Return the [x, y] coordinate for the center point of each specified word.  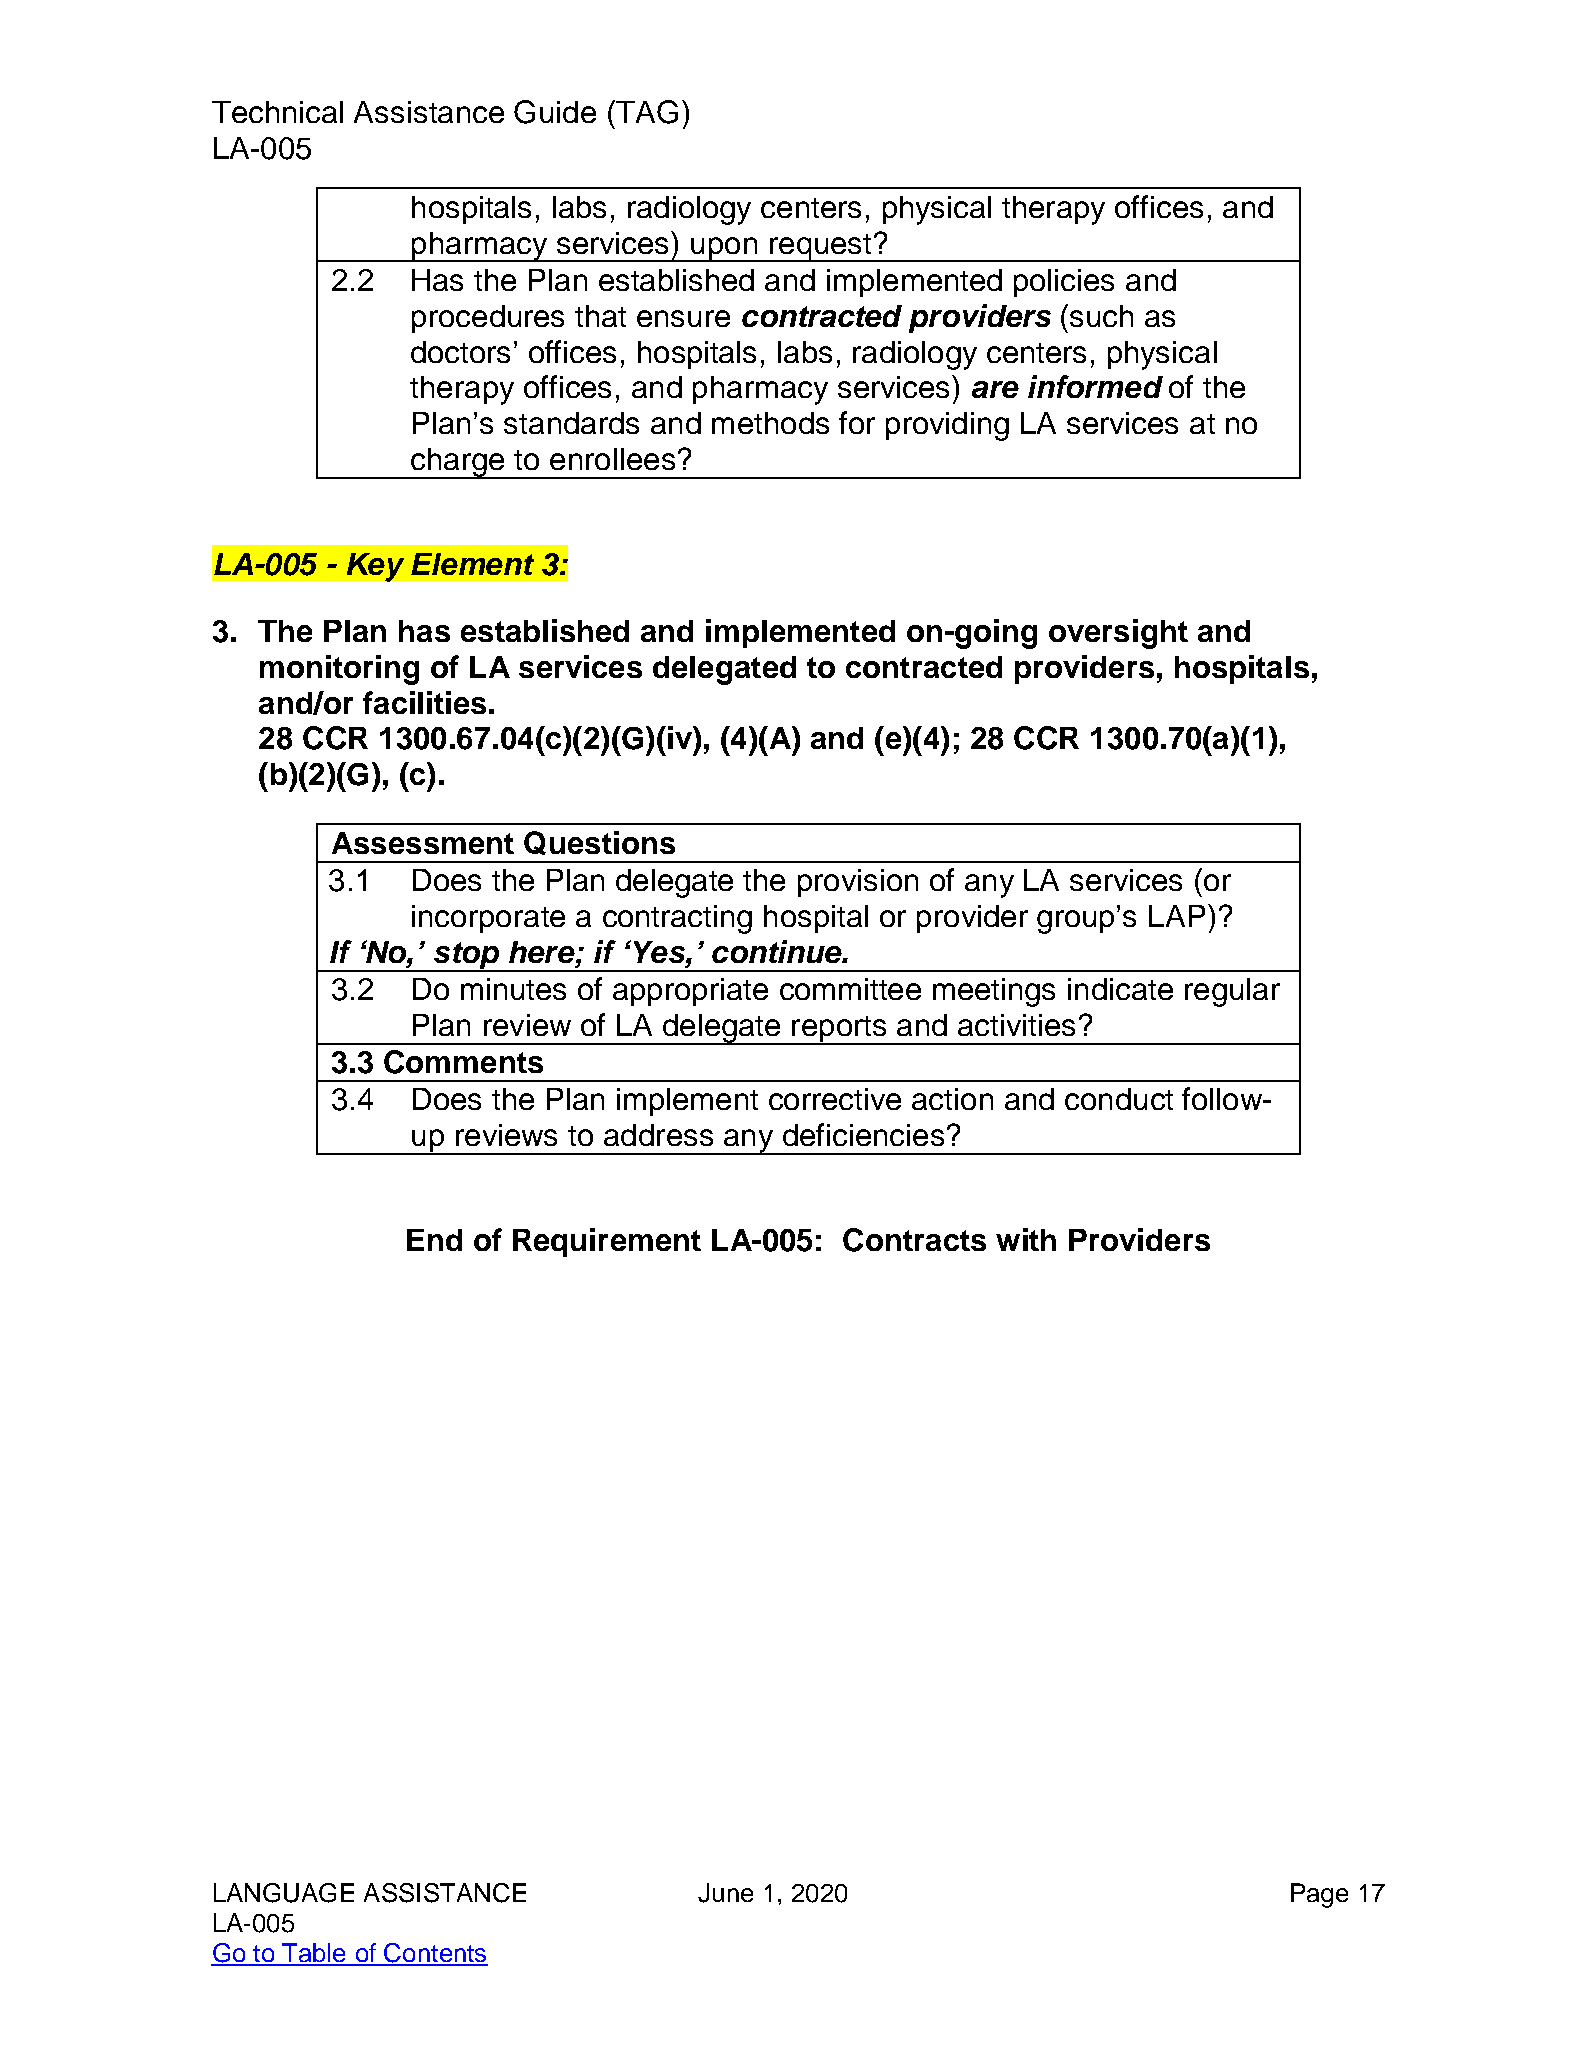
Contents [435, 1954]
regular [1232, 992]
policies [1064, 283]
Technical [277, 112]
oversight [1118, 634]
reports [839, 1030]
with [1026, 1239]
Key [375, 567]
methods [770, 423]
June [725, 1893]
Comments [463, 1062]
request [821, 248]
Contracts [914, 1240]
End [434, 1240]
